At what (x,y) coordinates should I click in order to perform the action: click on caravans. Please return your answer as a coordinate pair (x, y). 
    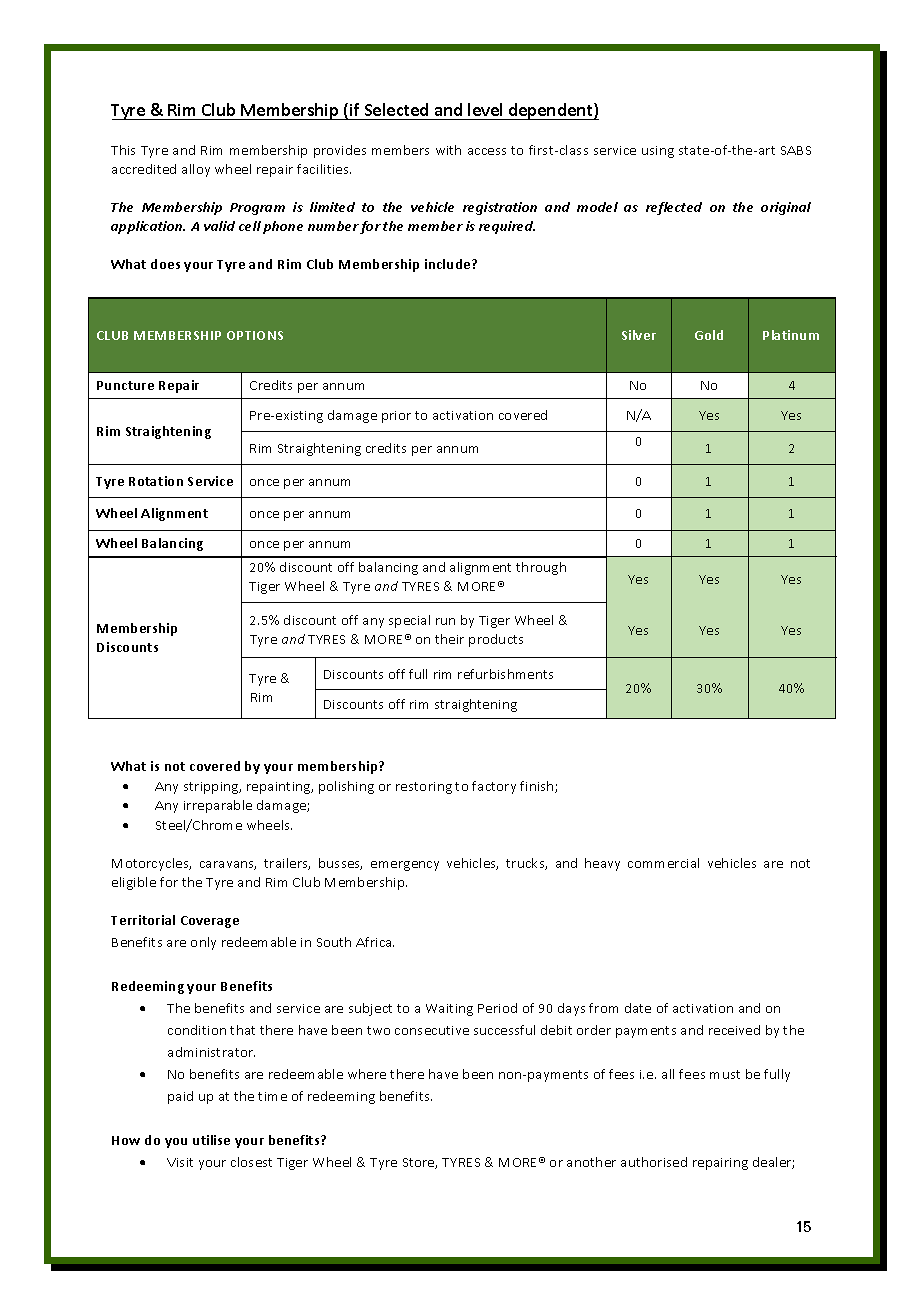
    Looking at the image, I should click on (228, 865).
